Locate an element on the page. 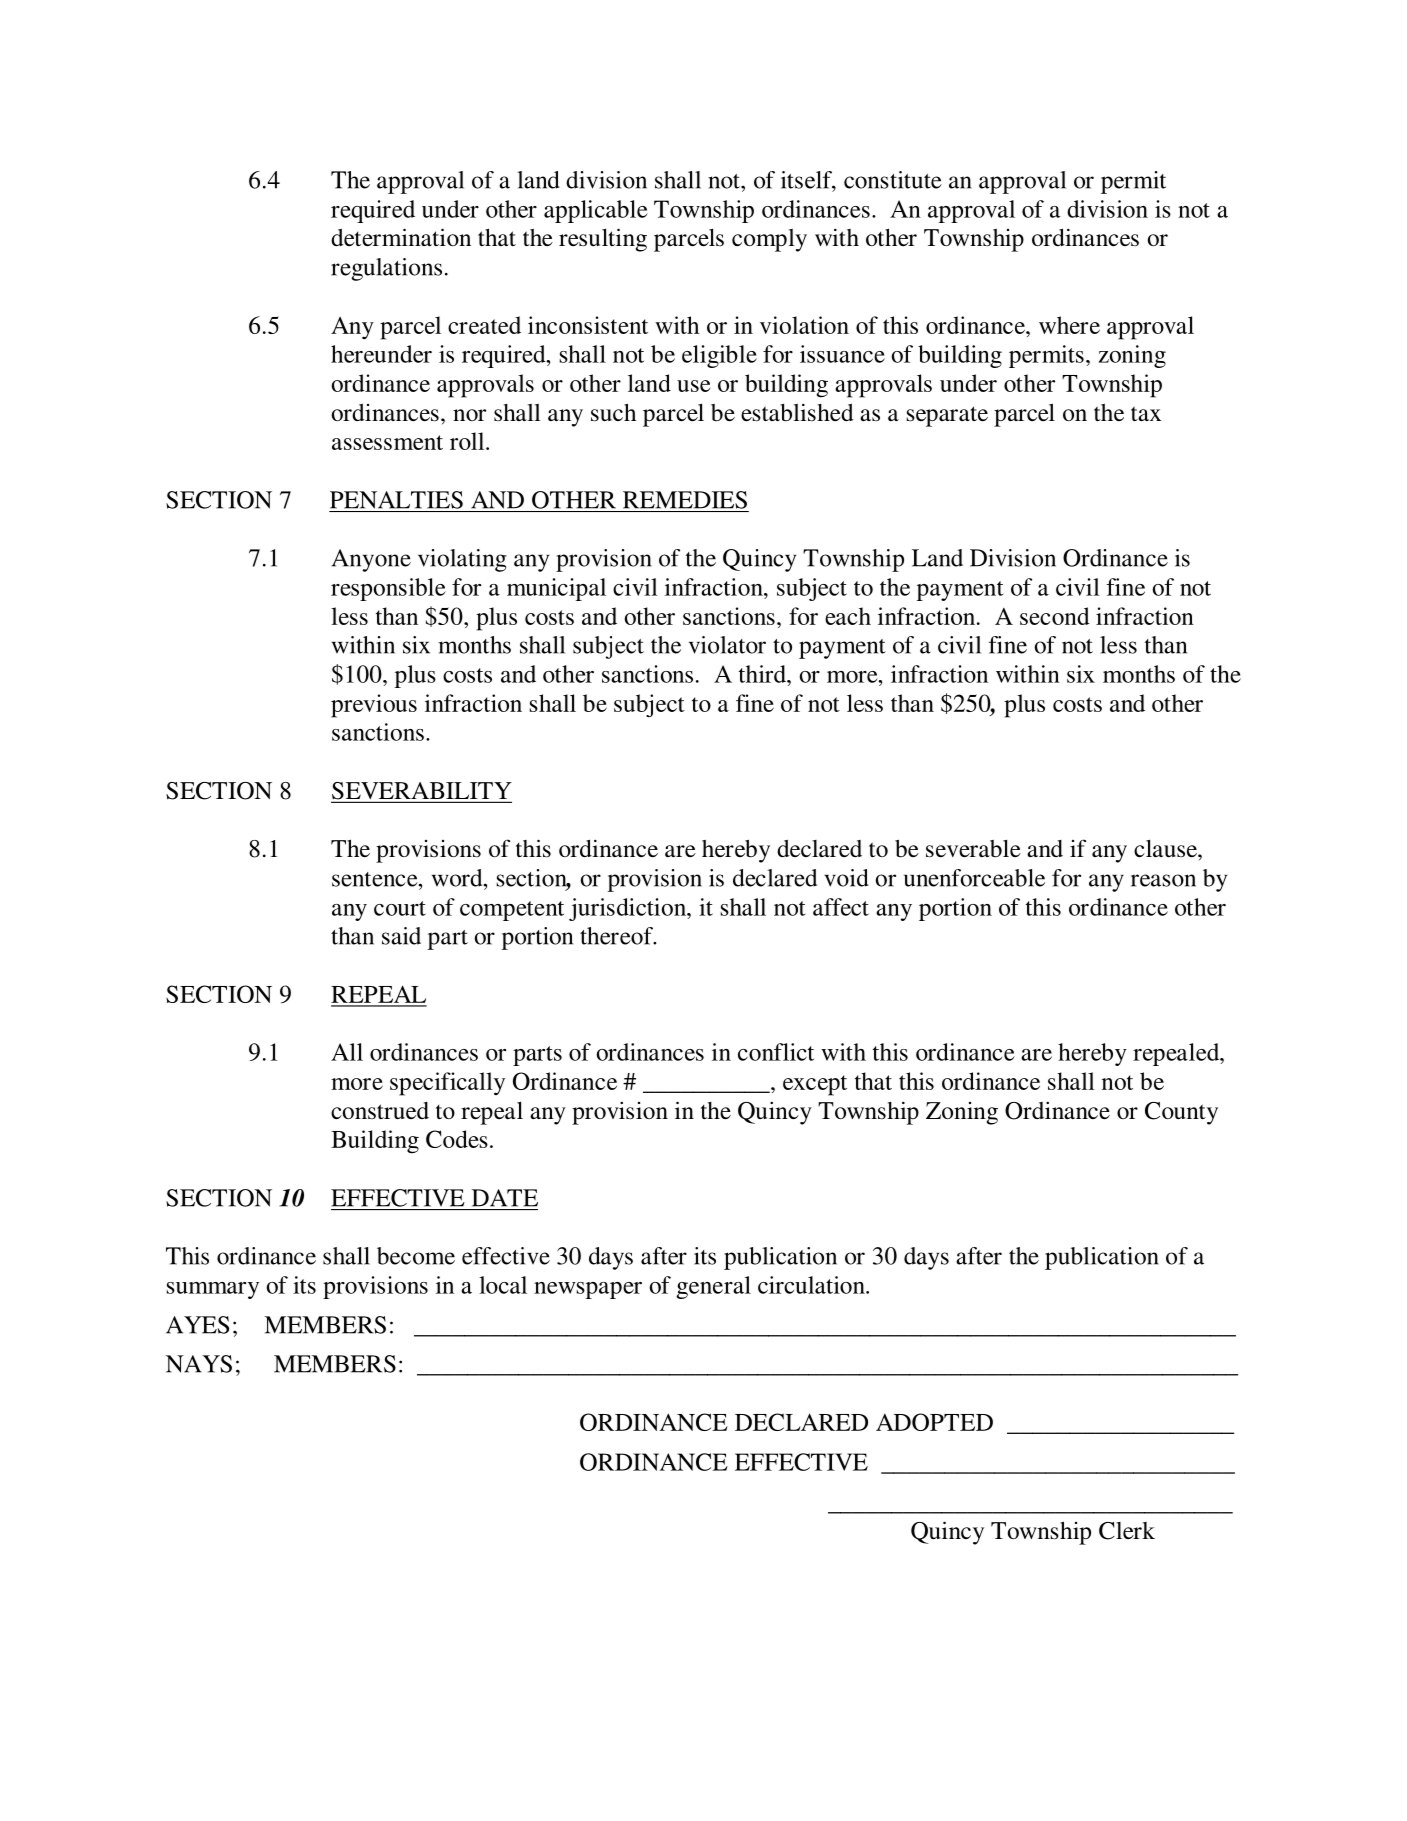 The height and width of the image is (1821, 1407). NAYS is located at coordinates (199, 1364).
